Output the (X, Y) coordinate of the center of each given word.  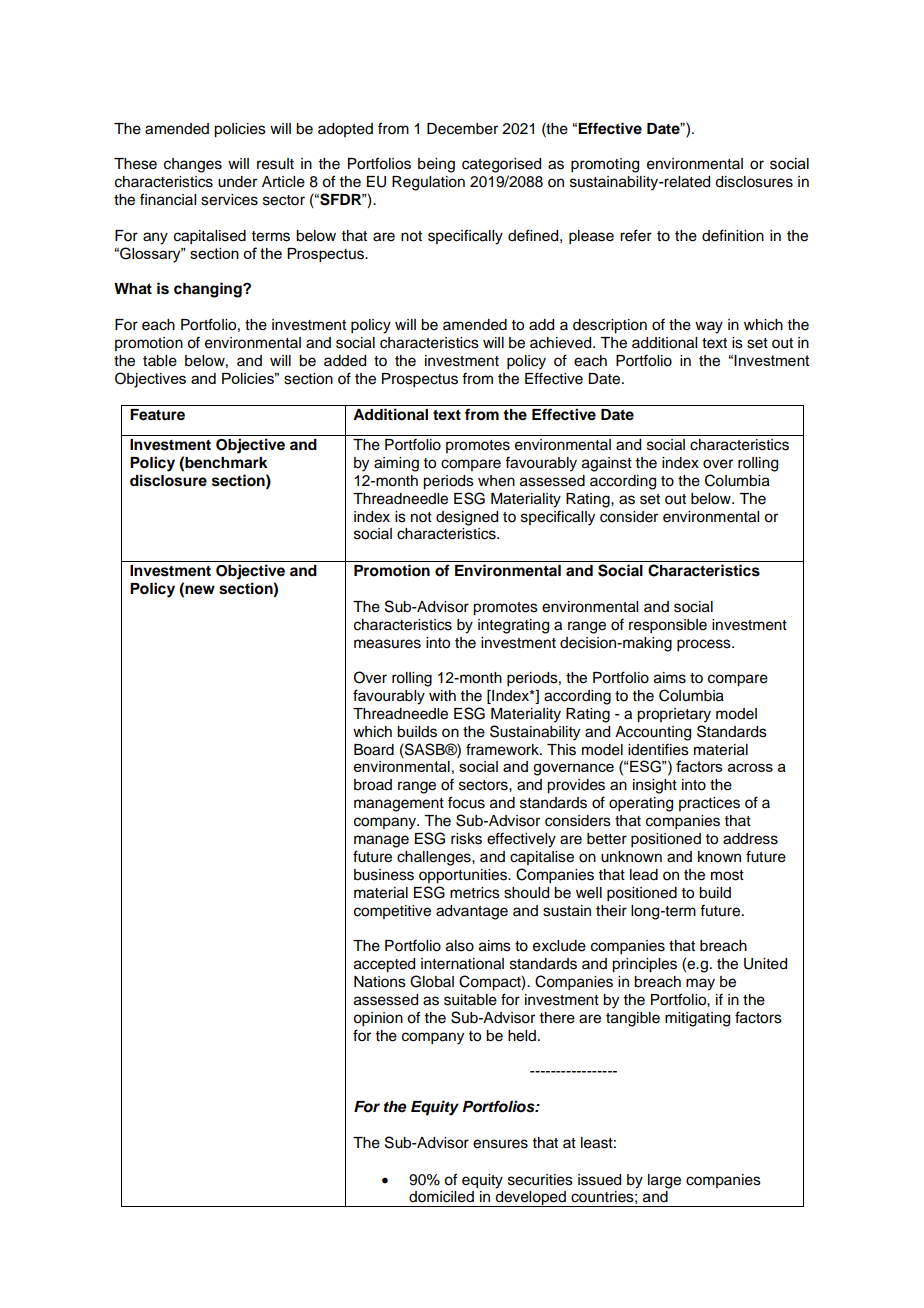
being (436, 165)
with (442, 695)
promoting (605, 165)
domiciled (441, 1197)
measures (387, 644)
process (705, 645)
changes (193, 165)
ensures (500, 1144)
